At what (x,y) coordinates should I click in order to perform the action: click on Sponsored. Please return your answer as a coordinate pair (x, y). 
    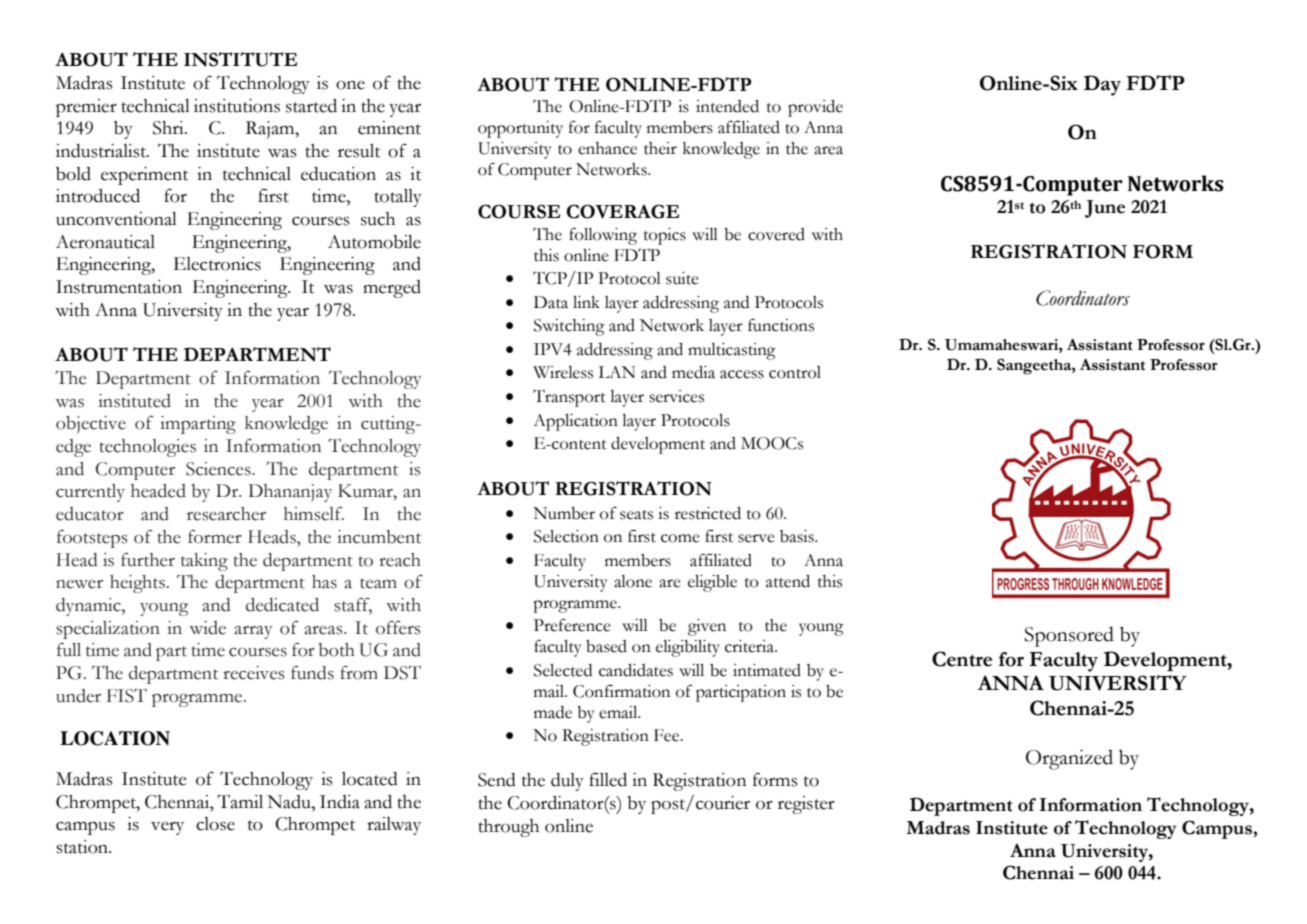
    Looking at the image, I should click on (1069, 636).
